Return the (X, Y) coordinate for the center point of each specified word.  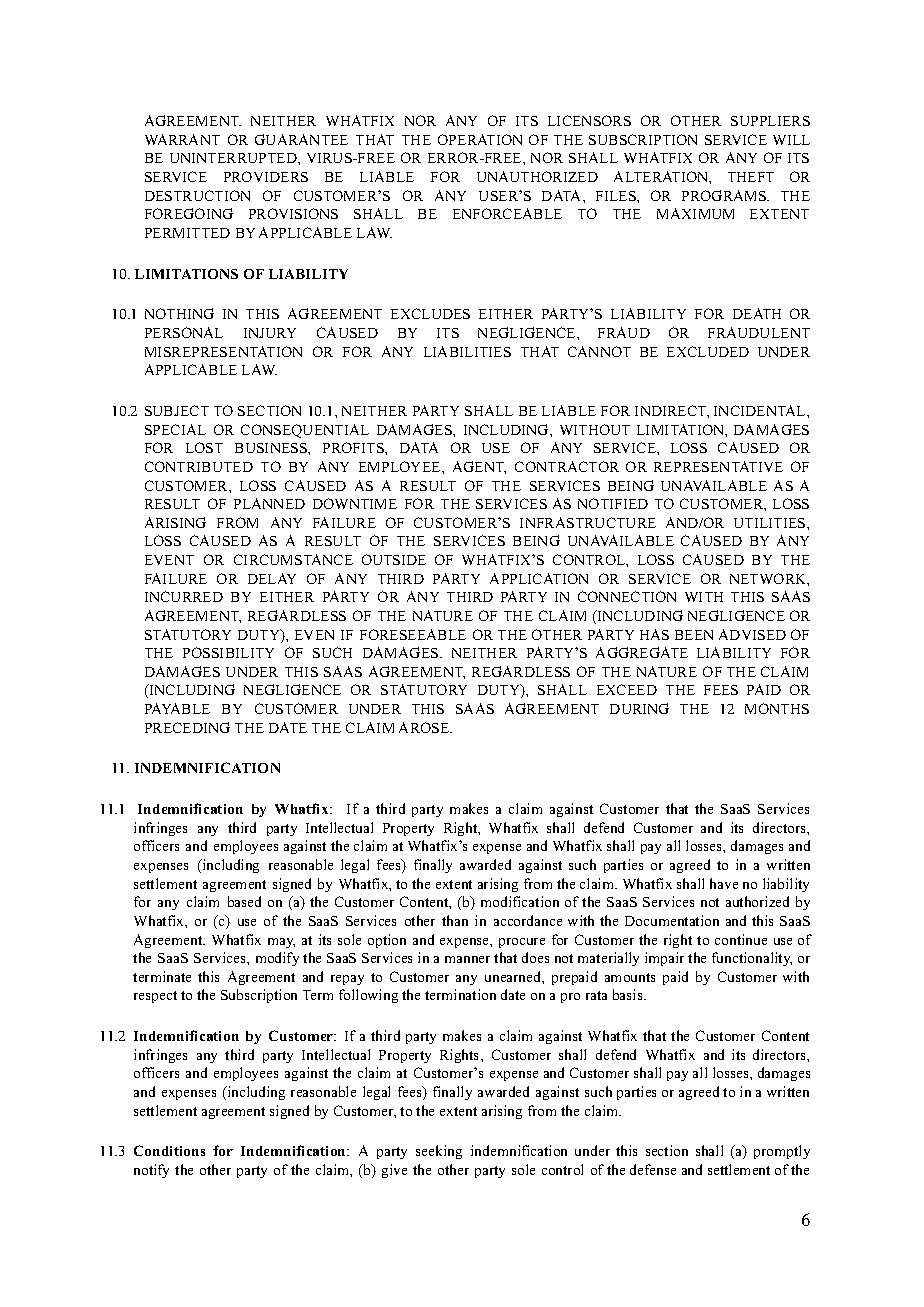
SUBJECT (177, 410)
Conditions (169, 1150)
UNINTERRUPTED (234, 158)
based (244, 901)
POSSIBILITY (228, 652)
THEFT (751, 177)
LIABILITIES (467, 351)
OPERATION (480, 139)
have (724, 883)
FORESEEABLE (413, 634)
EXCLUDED (708, 351)
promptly (782, 1152)
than (455, 920)
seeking (439, 1152)
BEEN (694, 635)
